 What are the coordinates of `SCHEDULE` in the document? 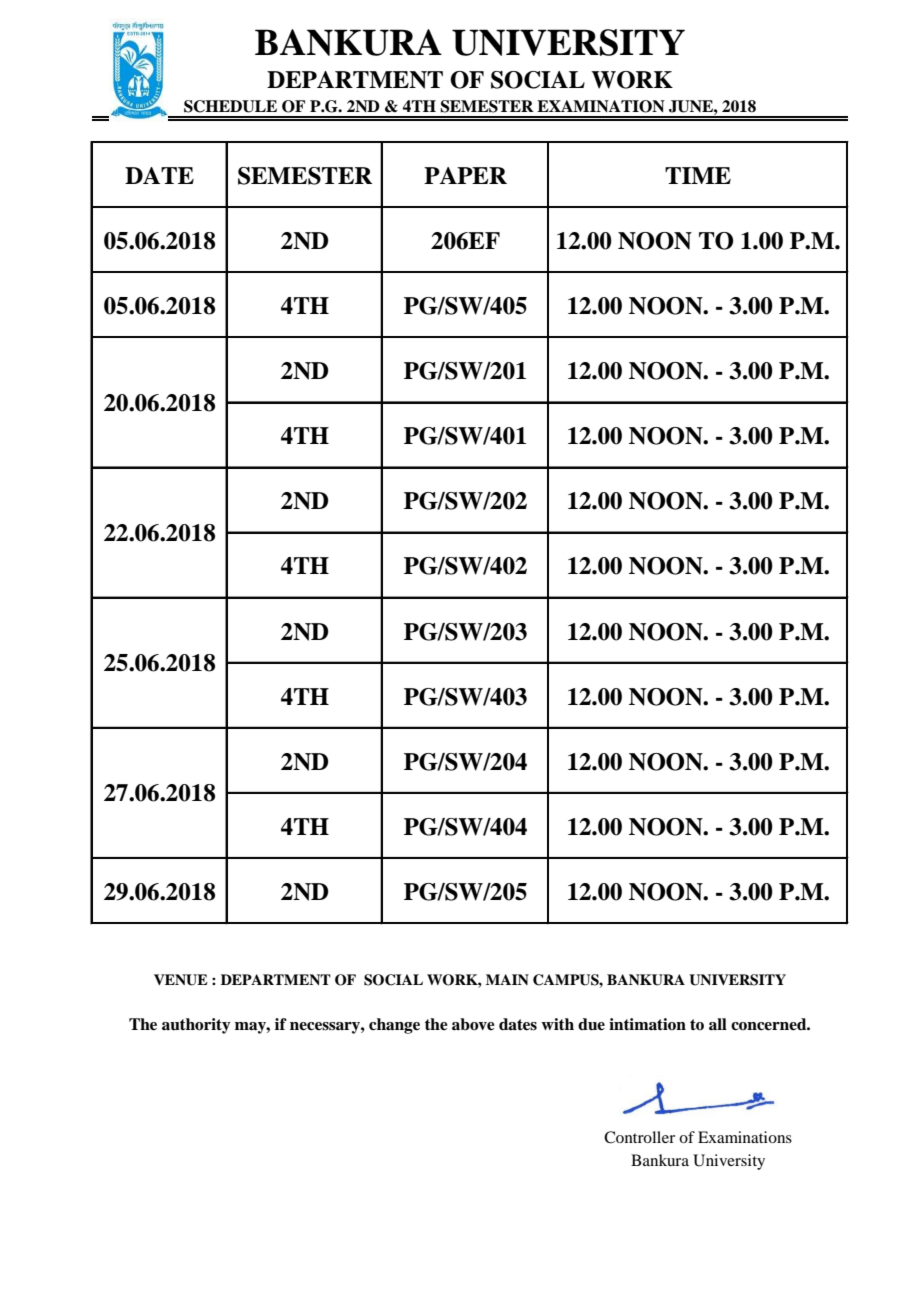 It's located at (230, 106).
